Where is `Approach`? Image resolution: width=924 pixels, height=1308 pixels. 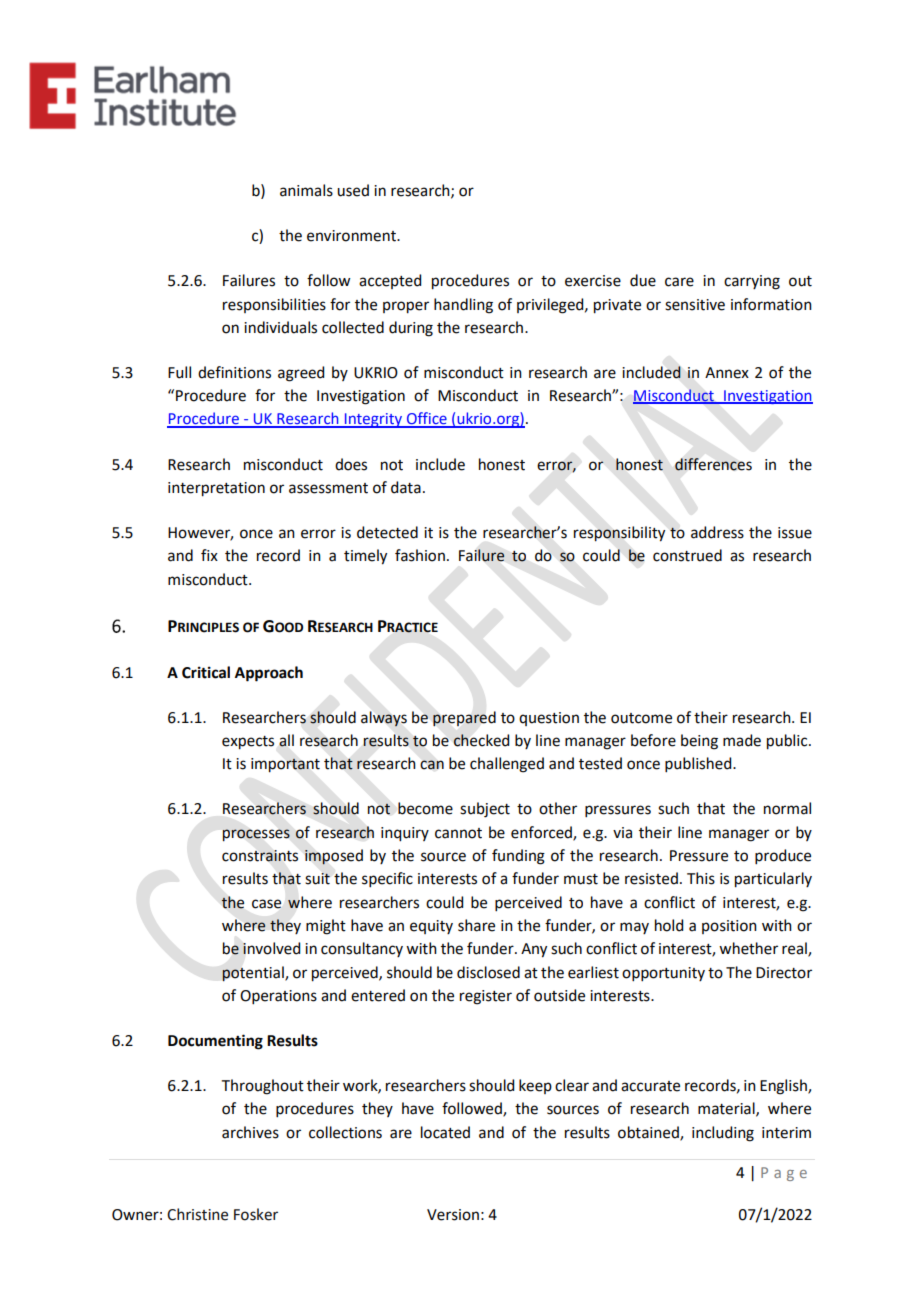
Approach is located at coordinates (269, 674).
